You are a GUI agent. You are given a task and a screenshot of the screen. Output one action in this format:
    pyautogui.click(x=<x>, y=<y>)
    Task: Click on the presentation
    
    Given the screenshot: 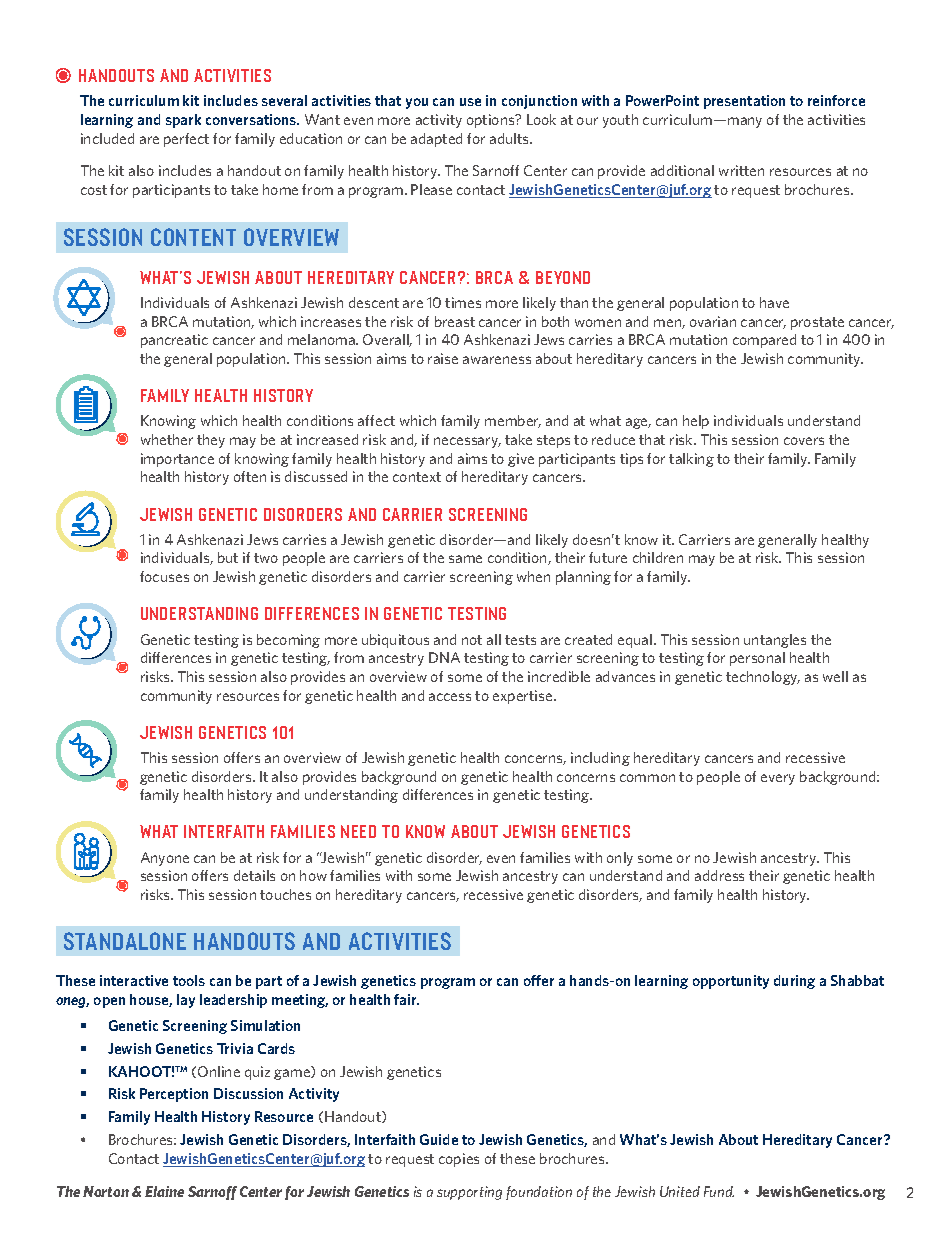 What is the action you would take?
    pyautogui.click(x=744, y=102)
